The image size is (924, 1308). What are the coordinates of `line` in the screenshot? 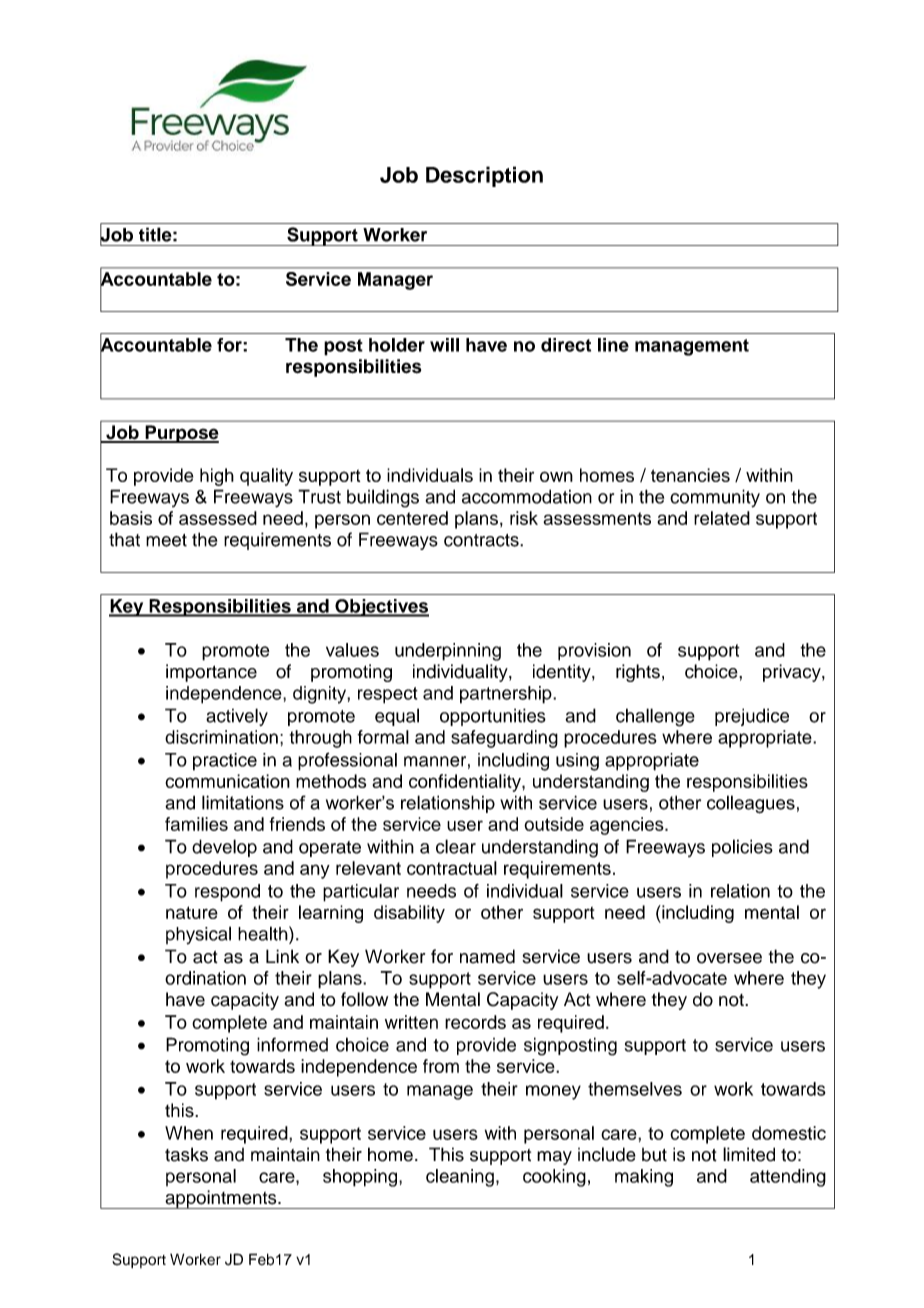 It's located at (613, 345).
